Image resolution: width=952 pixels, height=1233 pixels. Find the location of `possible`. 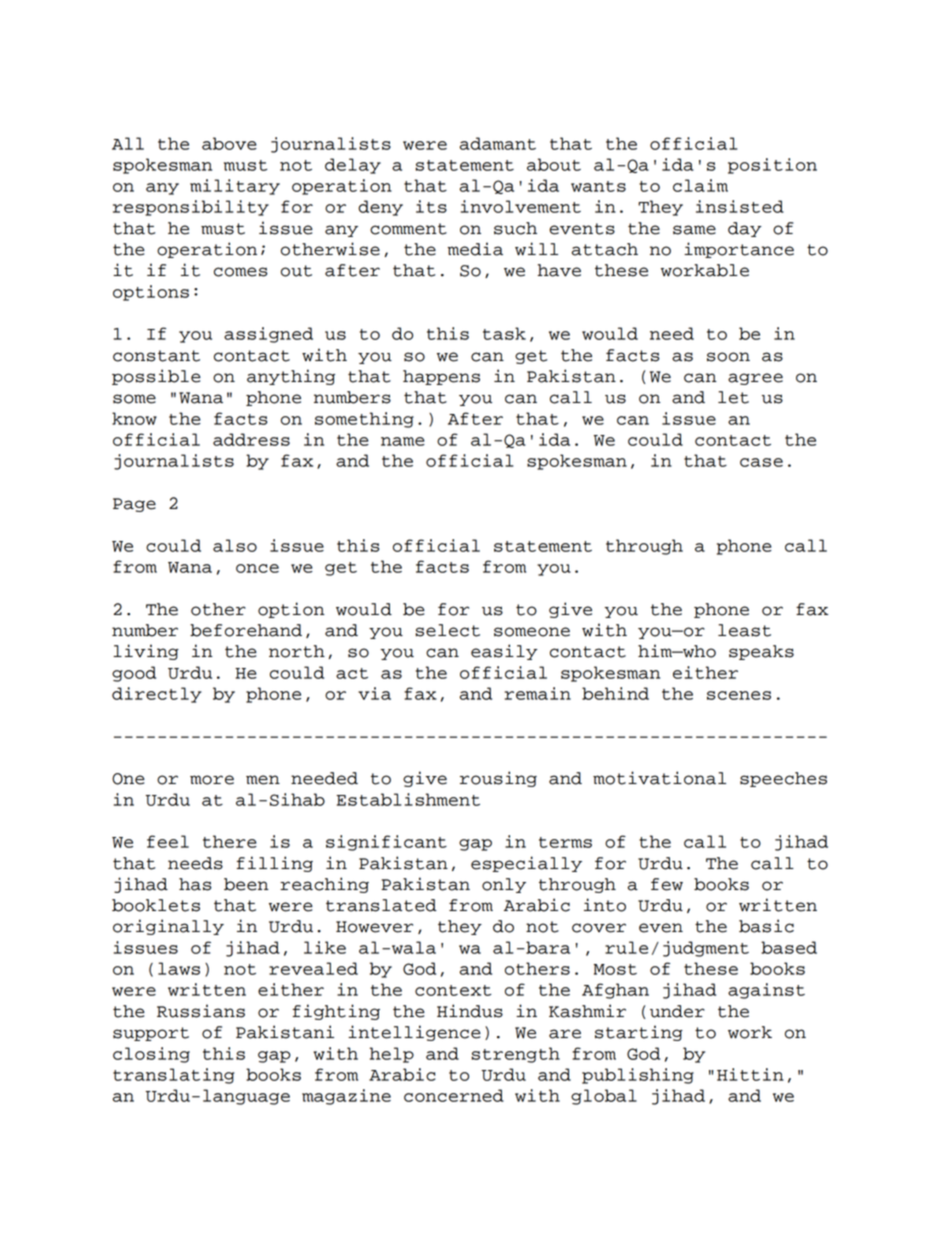

possible is located at coordinates (156, 377).
